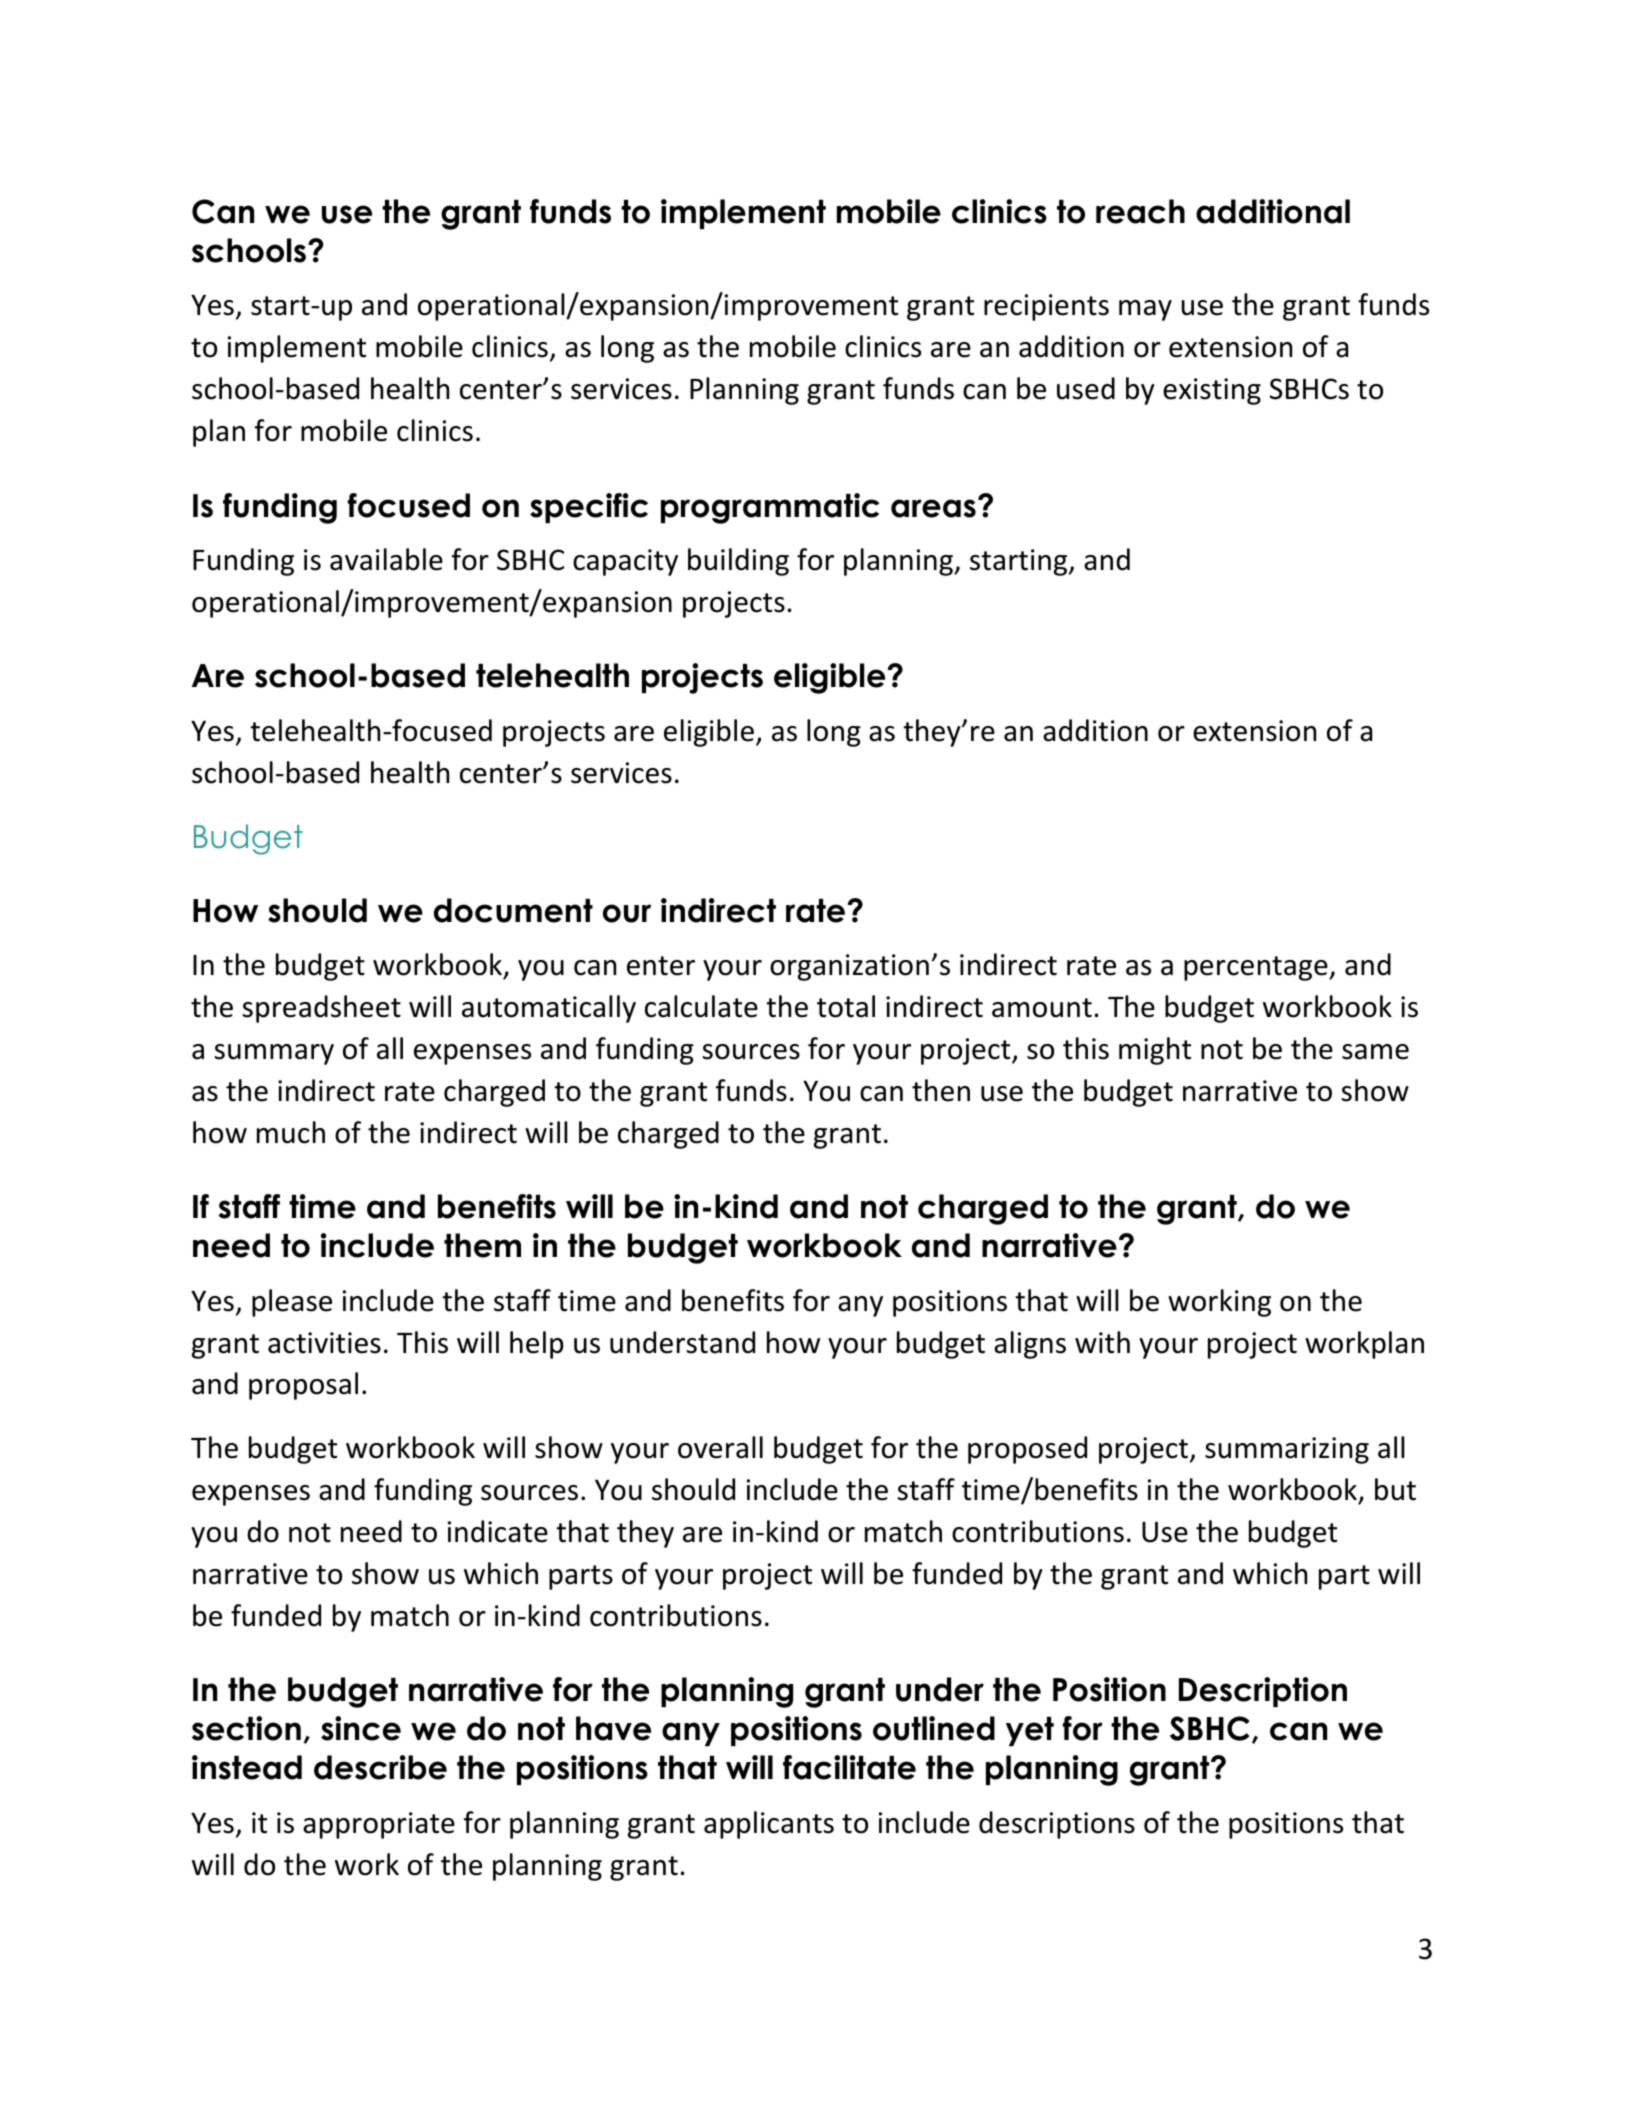  What do you see at coordinates (849, 1767) in the screenshot?
I see `facilitate` at bounding box center [849, 1767].
